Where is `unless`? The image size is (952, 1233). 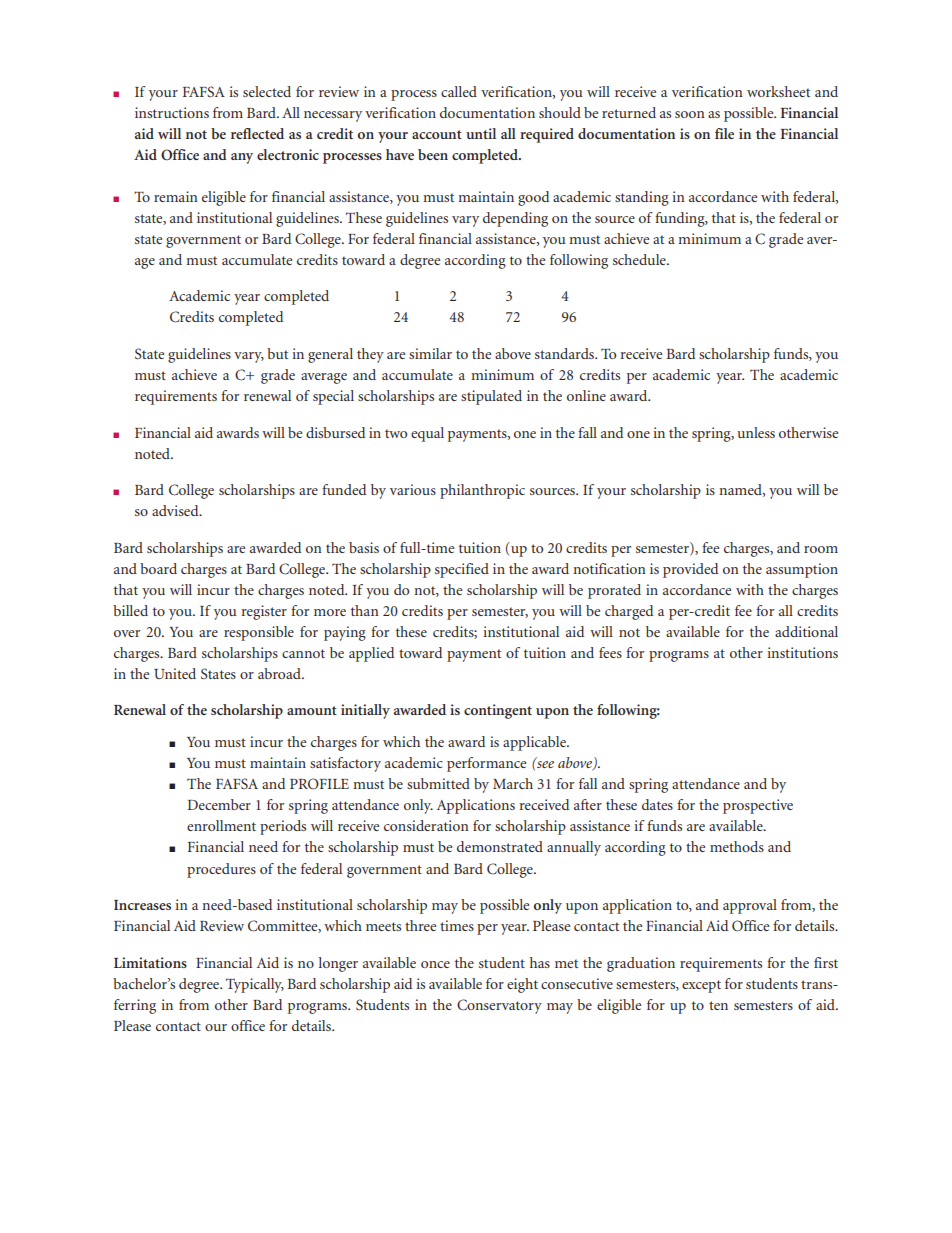 unless is located at coordinates (756, 432).
